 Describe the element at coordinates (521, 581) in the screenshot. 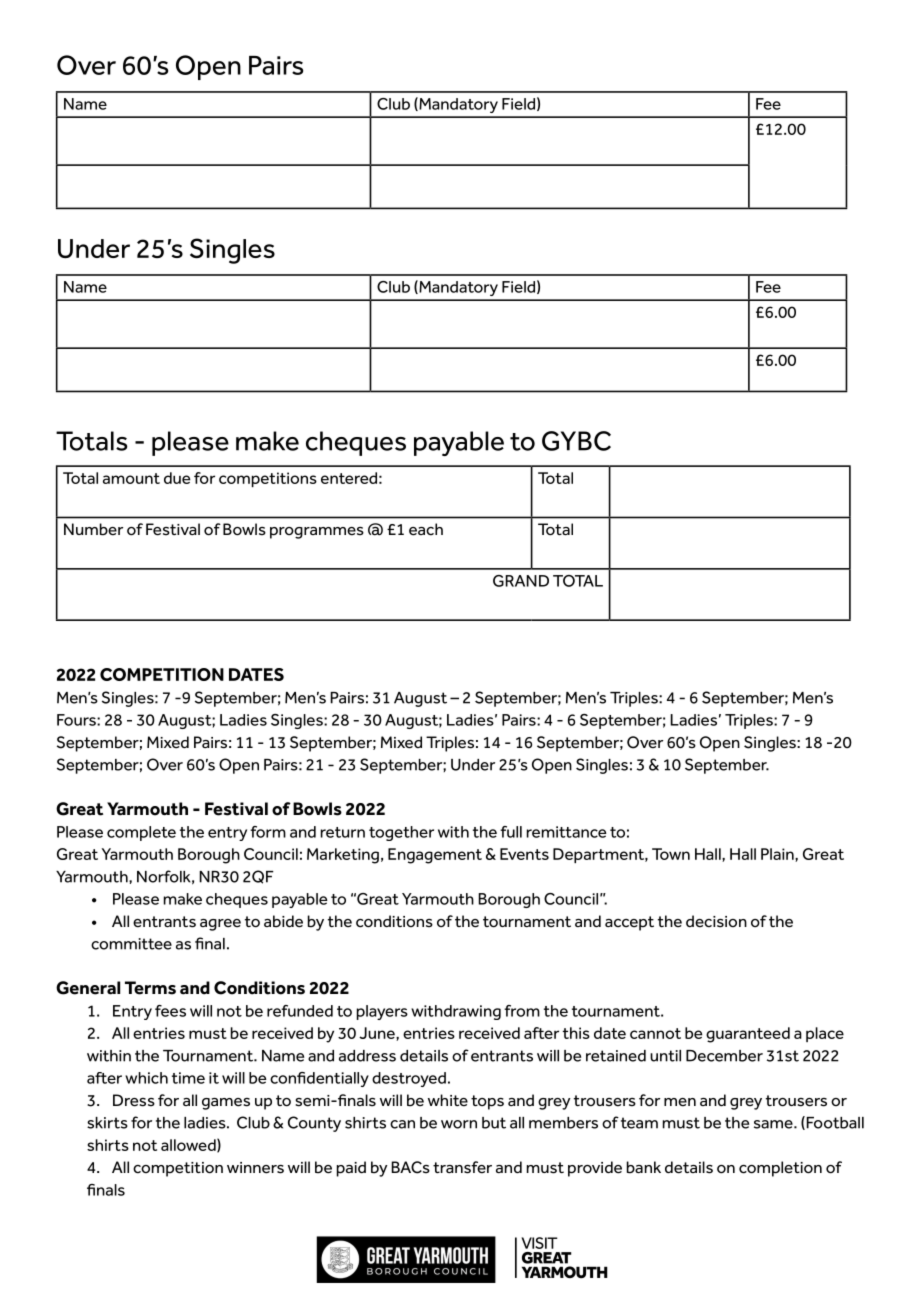

I see `GRAND` at that location.
